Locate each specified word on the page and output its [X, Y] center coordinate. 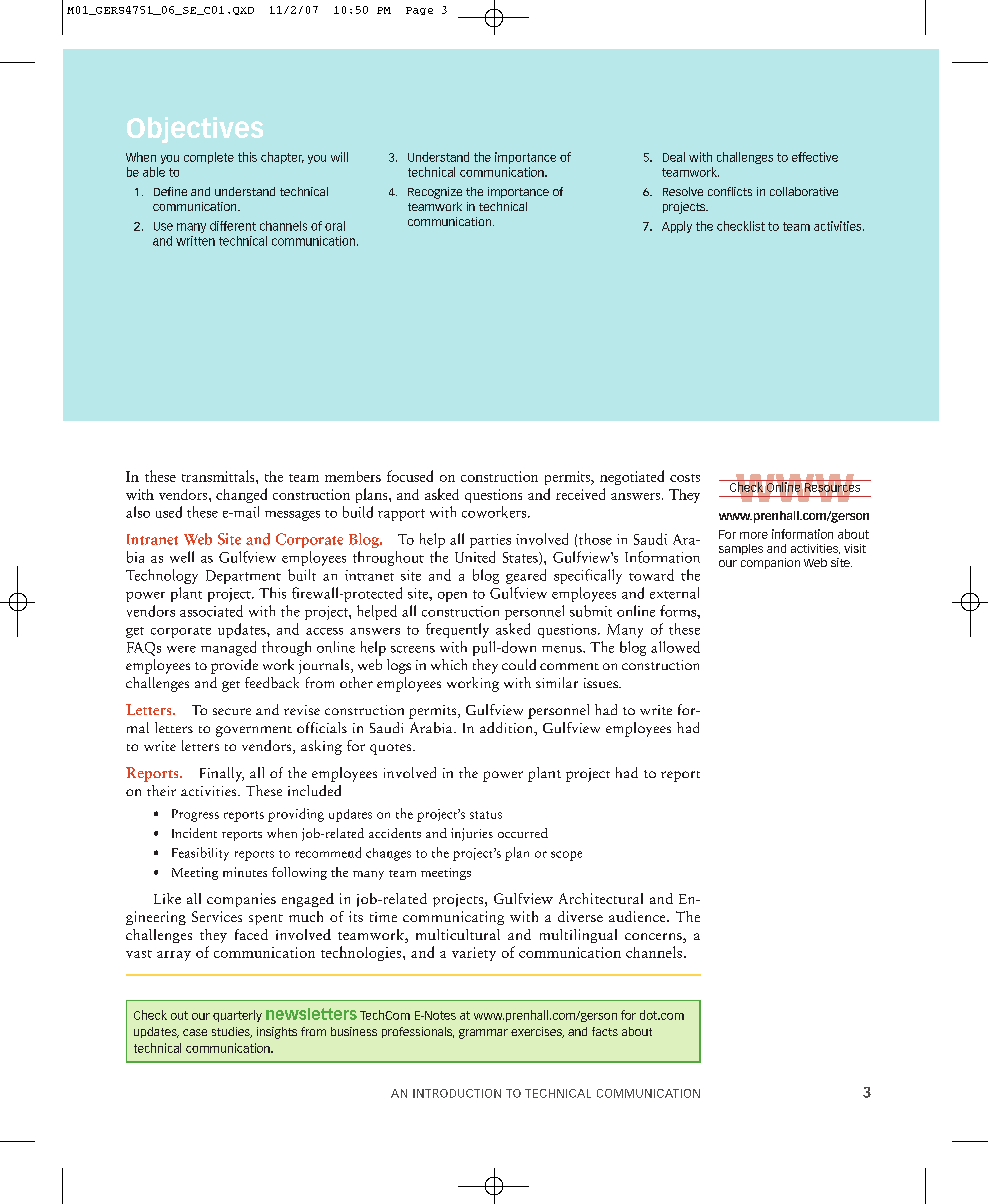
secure [232, 711]
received [580, 494]
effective [815, 157]
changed [241, 495]
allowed [675, 647]
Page [419, 11]
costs [685, 478]
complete [209, 158]
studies [232, 1032]
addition [508, 729]
